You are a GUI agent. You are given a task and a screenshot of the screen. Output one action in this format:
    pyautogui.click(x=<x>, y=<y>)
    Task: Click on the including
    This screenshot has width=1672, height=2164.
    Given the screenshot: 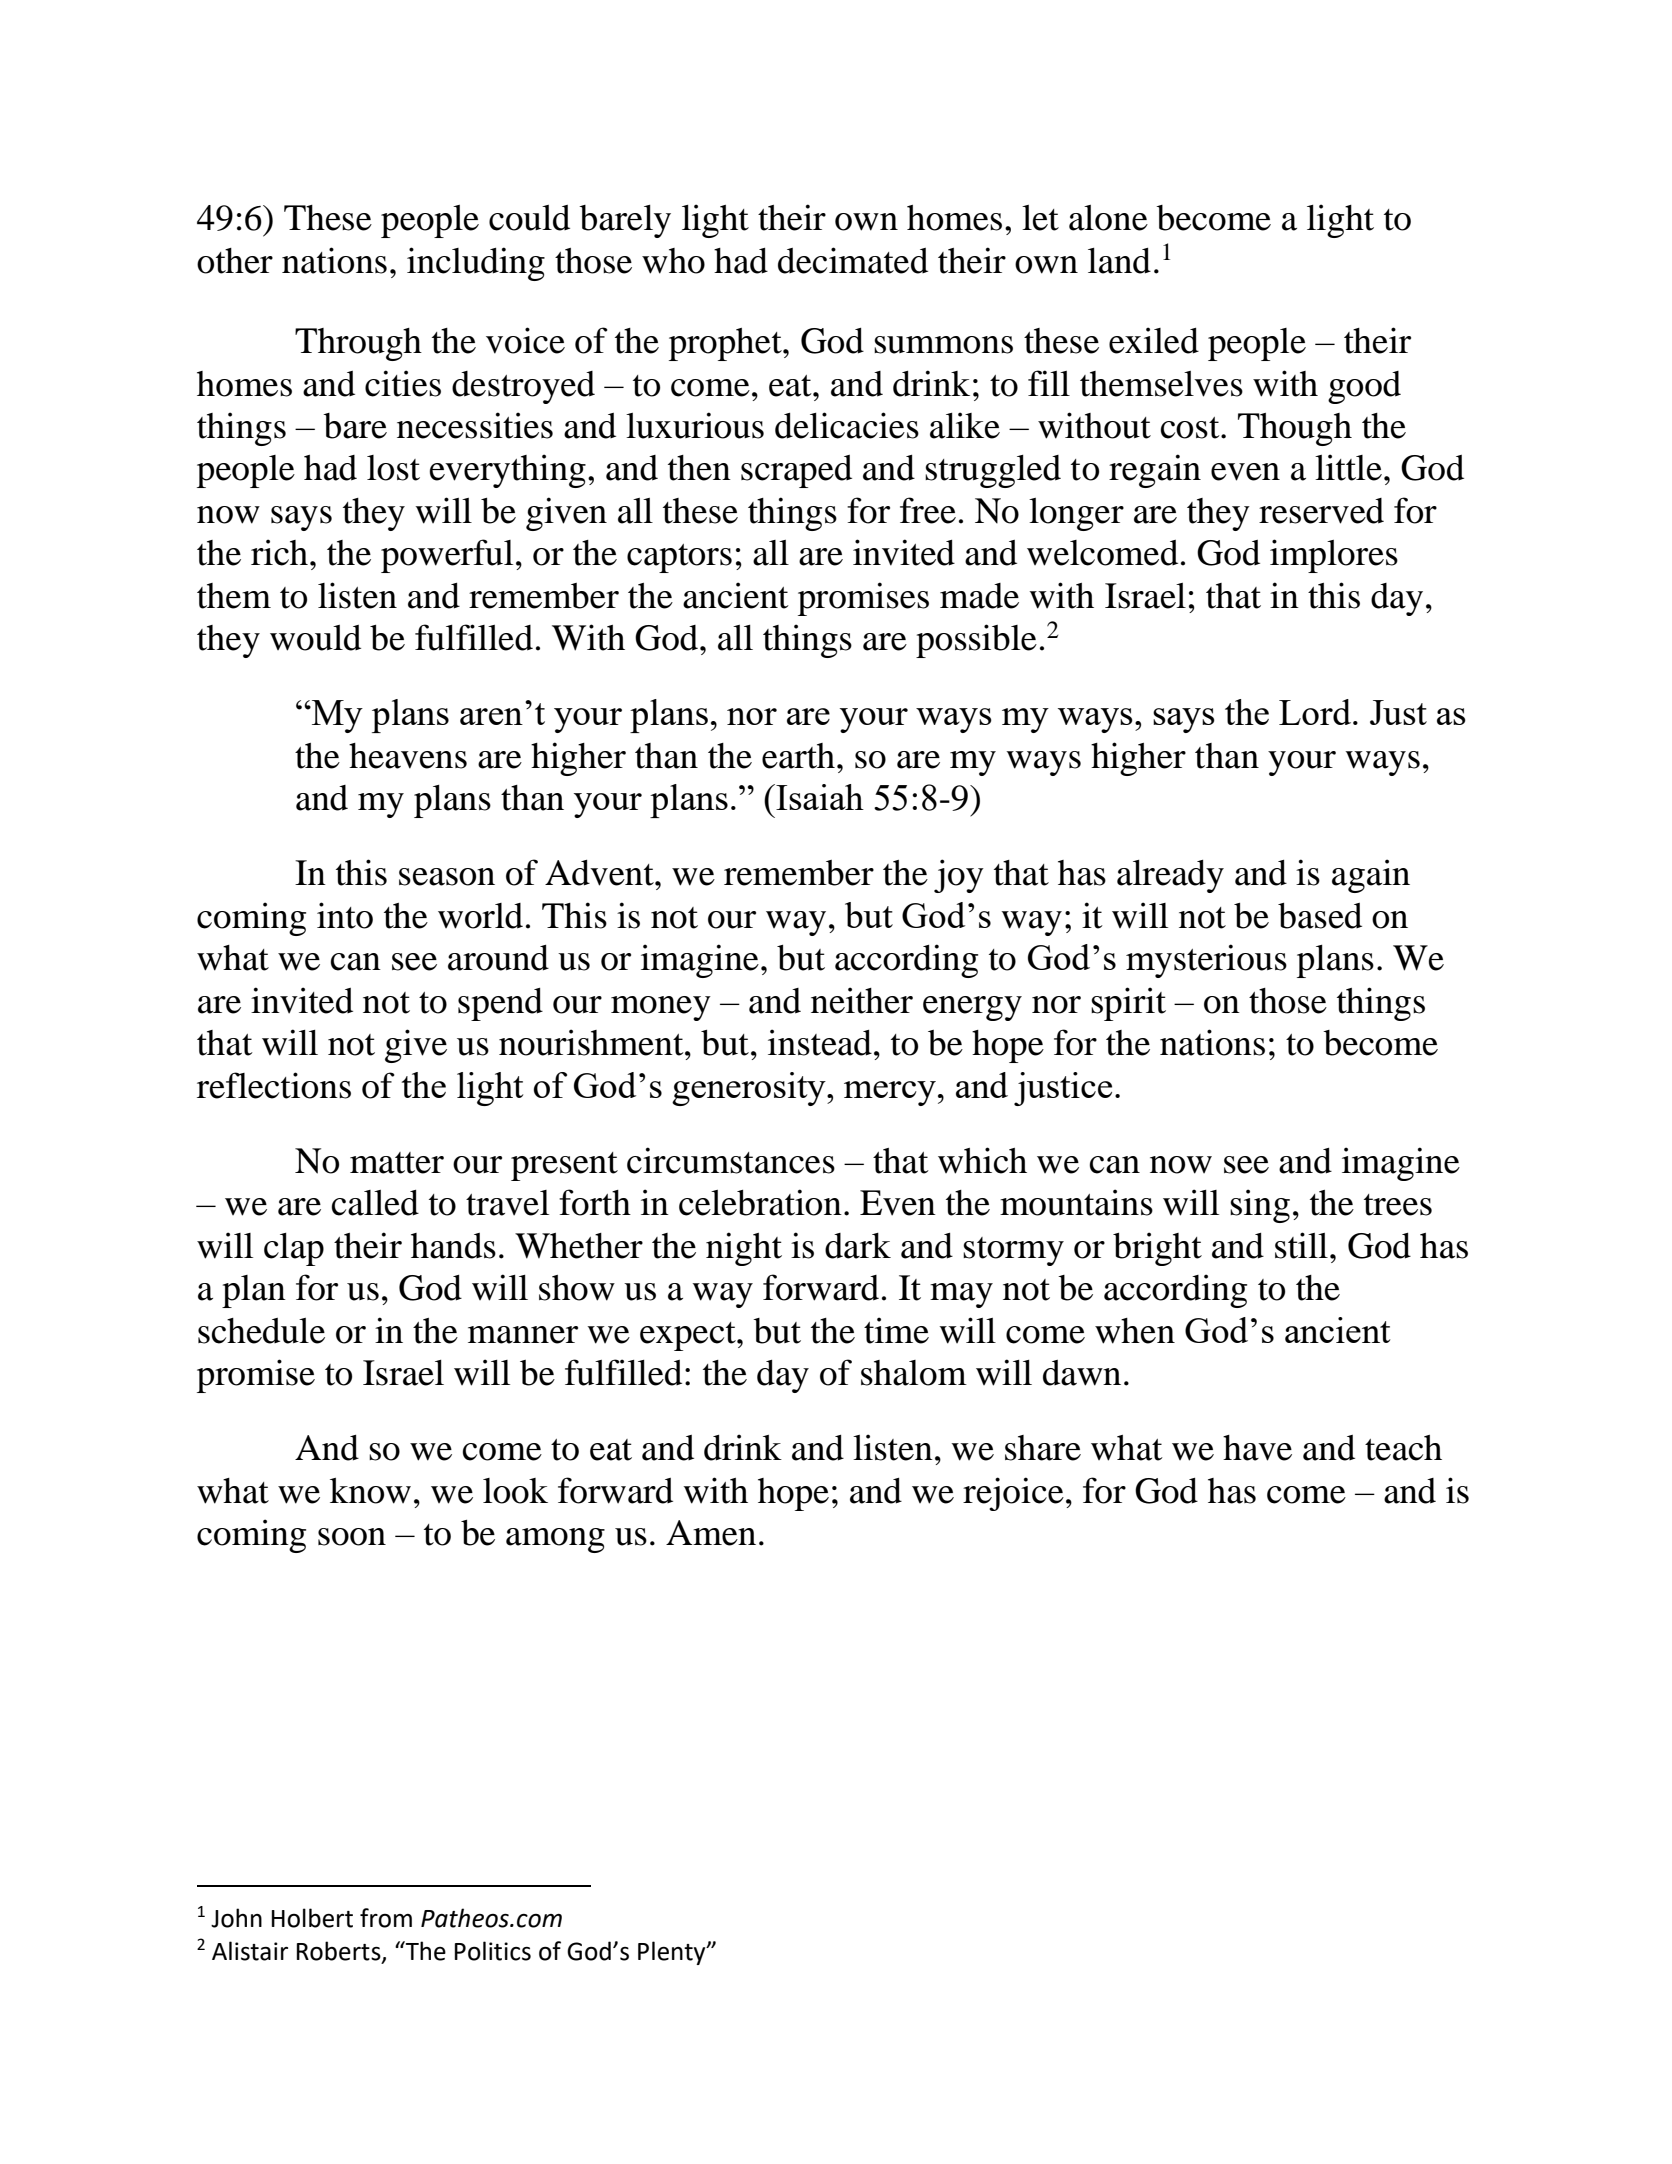 What is the action you would take?
    pyautogui.click(x=476, y=264)
